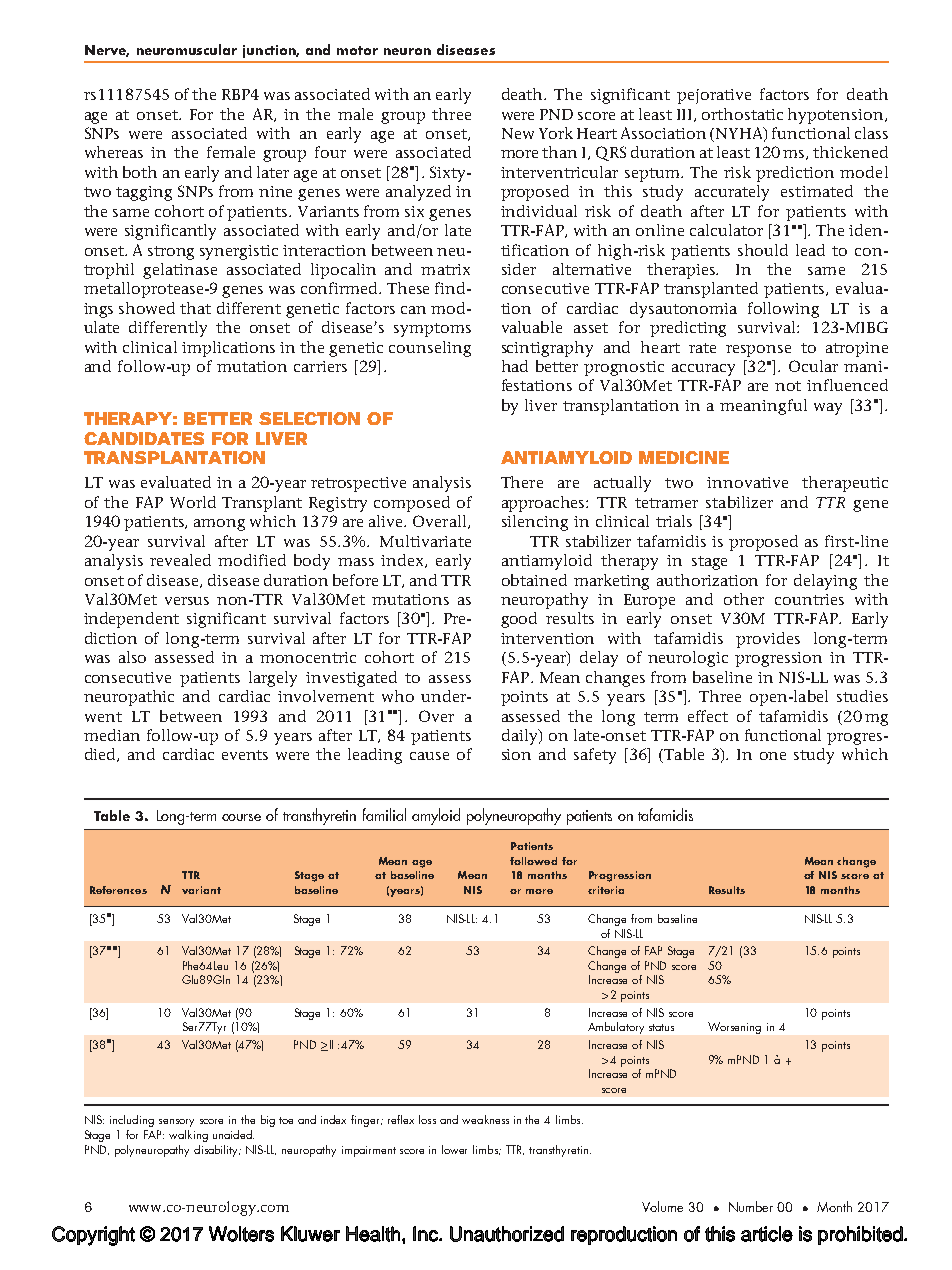  I want to click on orthostatic, so click(742, 114).
